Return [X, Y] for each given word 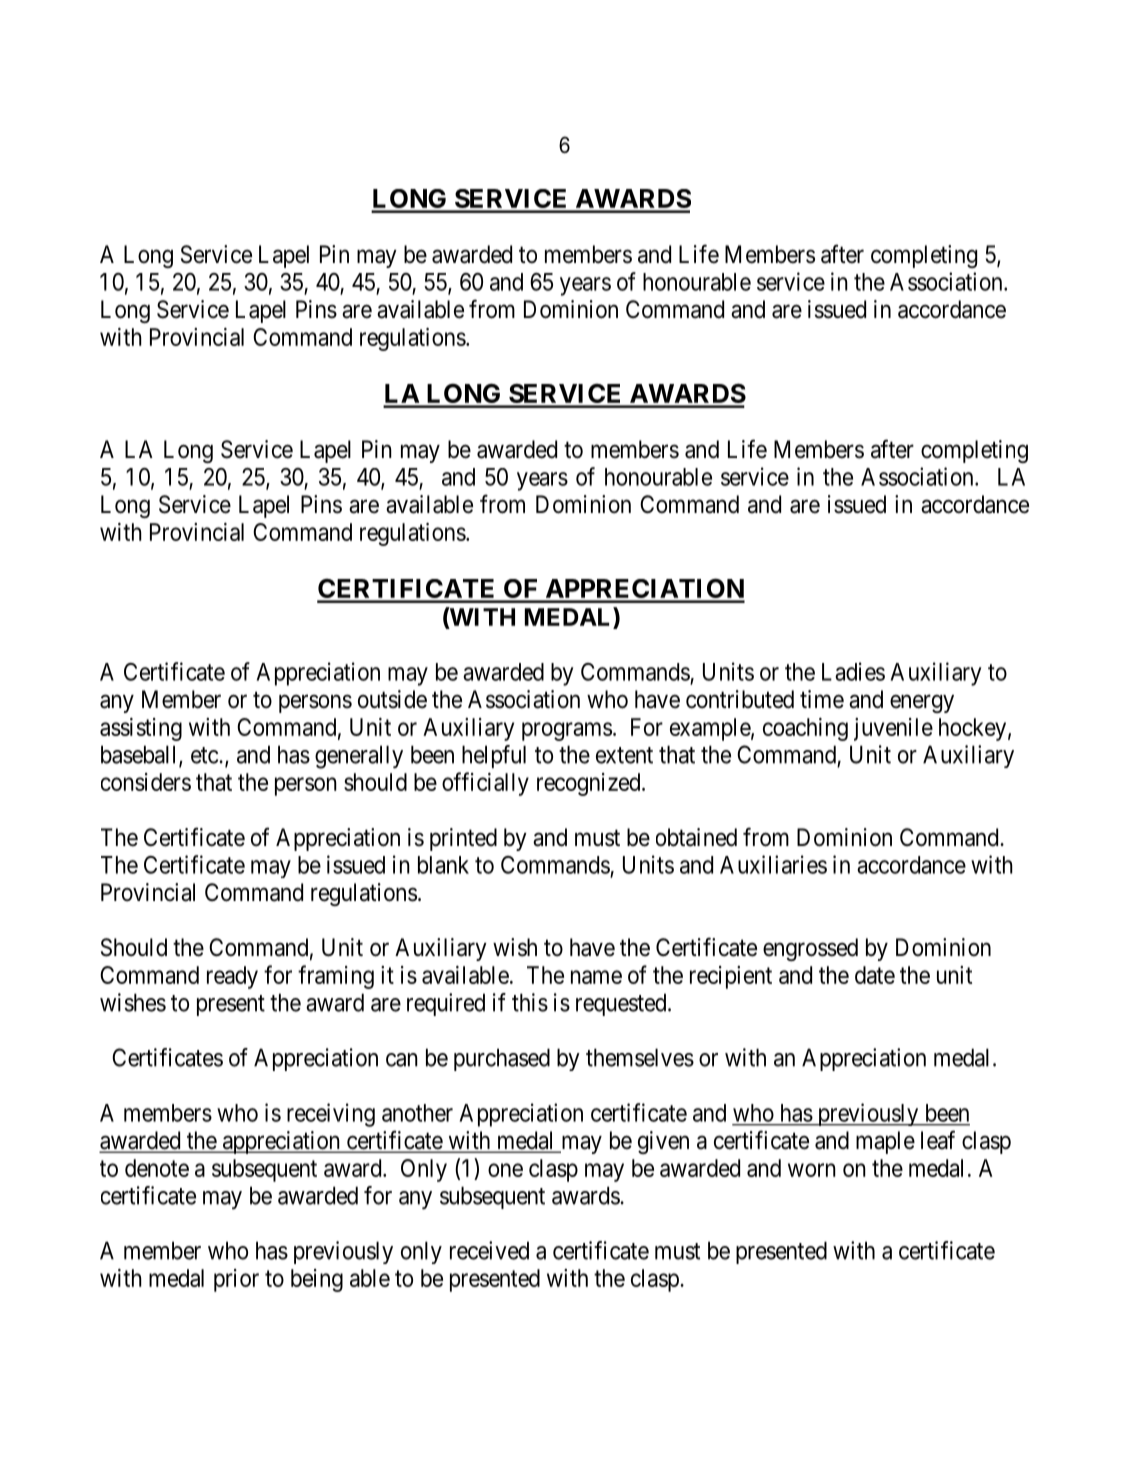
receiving [331, 1115]
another [417, 1113]
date [875, 975]
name [596, 977]
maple [885, 1142]
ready [232, 977]
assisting [141, 729]
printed [463, 839]
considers [146, 782]
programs [567, 731]
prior [236, 1280]
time [822, 699]
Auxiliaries [773, 864]
